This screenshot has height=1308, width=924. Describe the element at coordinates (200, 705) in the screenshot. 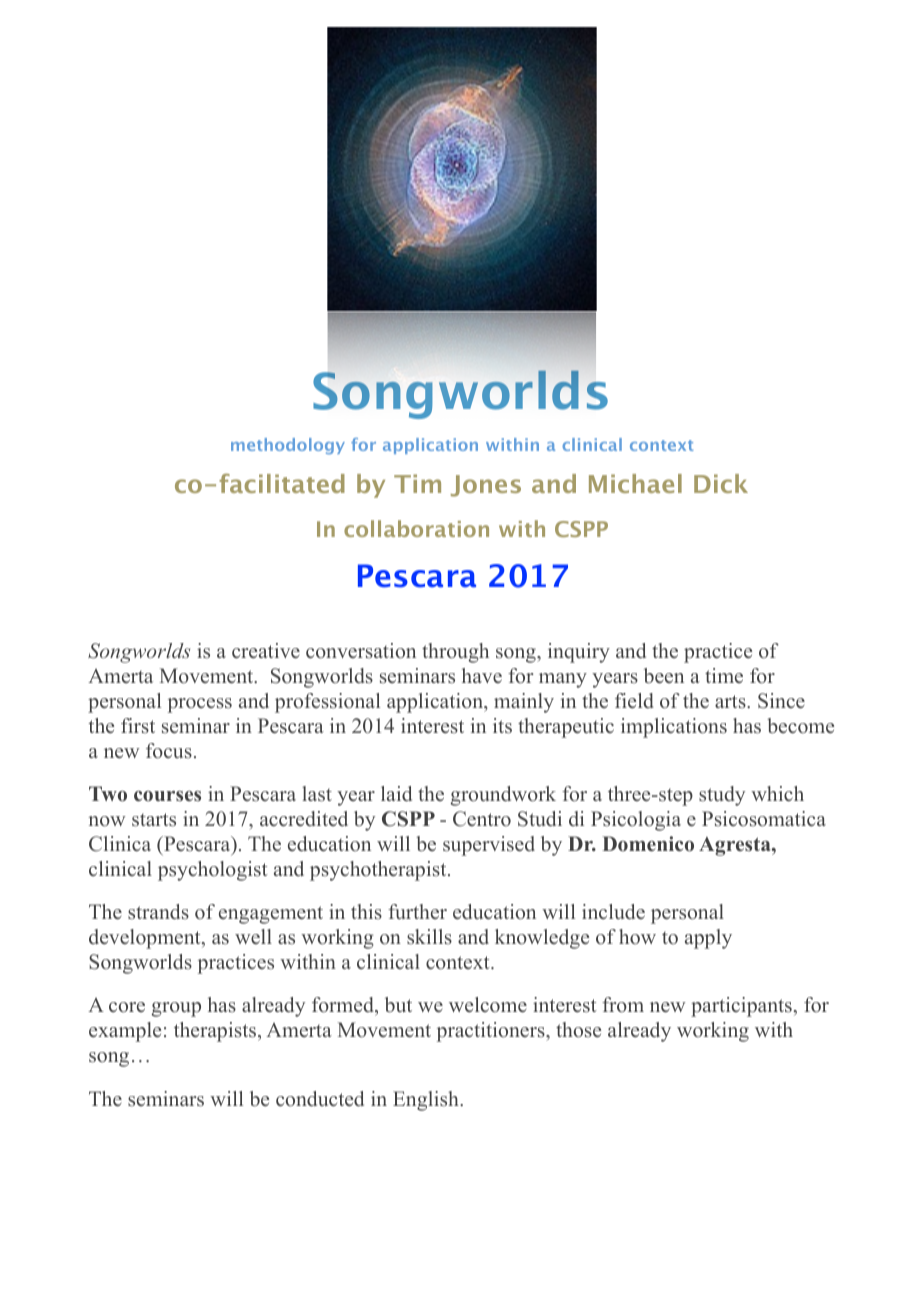

I see `process` at that location.
